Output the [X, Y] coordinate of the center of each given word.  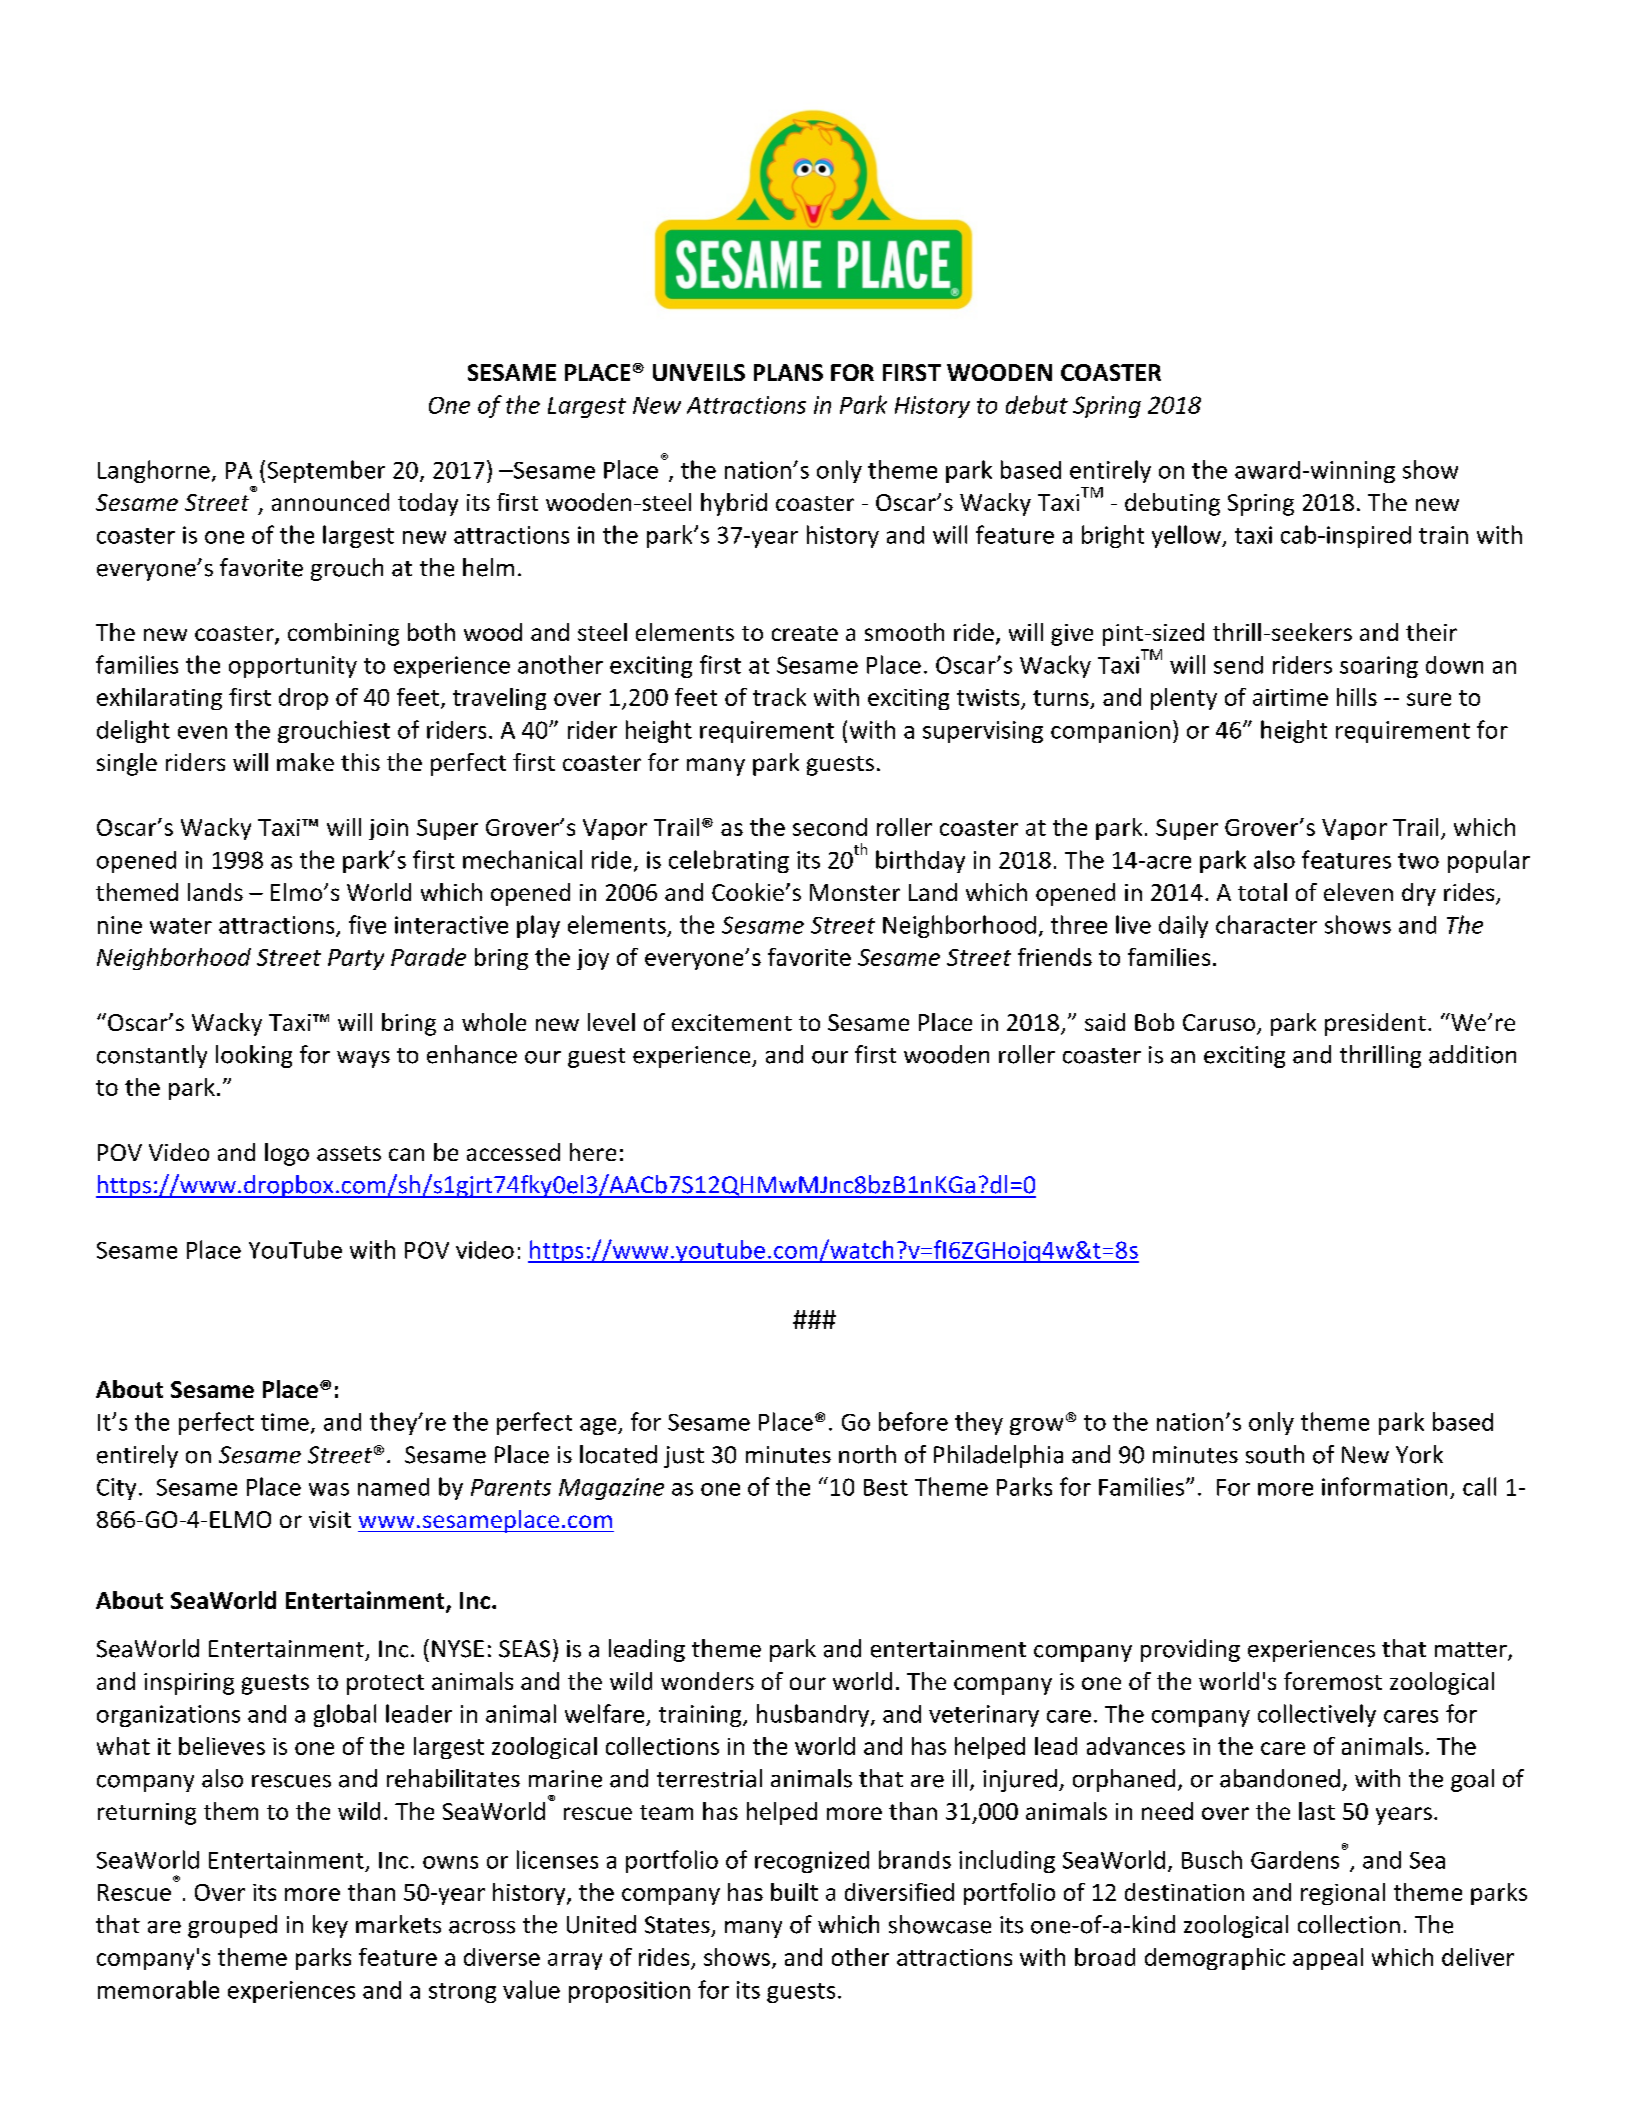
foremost [1333, 1681]
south [1275, 1454]
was [329, 1489]
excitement [732, 1022]
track [779, 697]
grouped [232, 1926]
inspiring [189, 1684]
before [913, 1421]
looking [254, 1056]
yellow [1187, 536]
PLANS [788, 372]
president [1375, 1024]
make [305, 762]
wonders [707, 1681]
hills [1357, 697]
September [326, 471]
